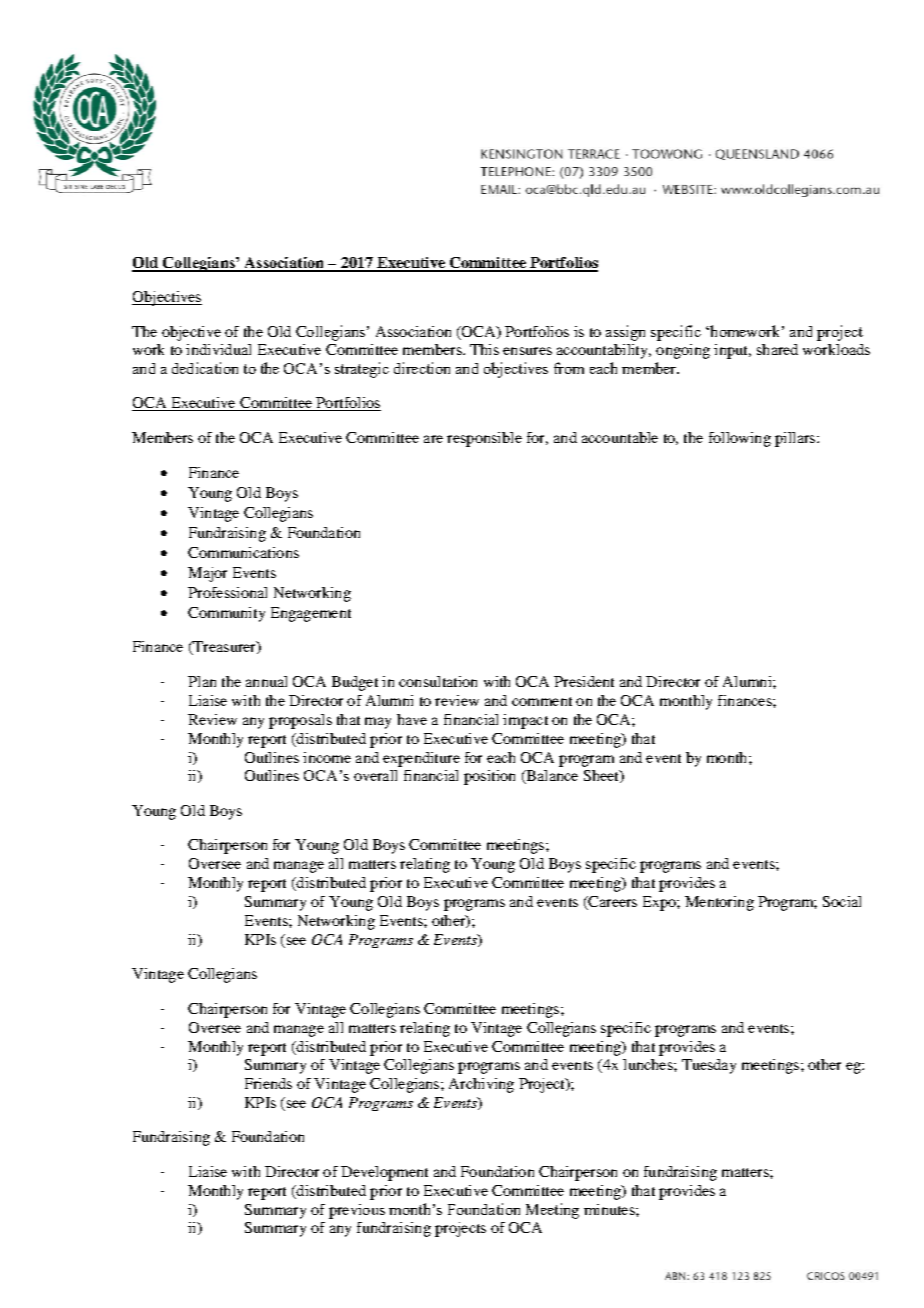  What do you see at coordinates (268, 1083) in the image?
I see `Friends` at bounding box center [268, 1083].
